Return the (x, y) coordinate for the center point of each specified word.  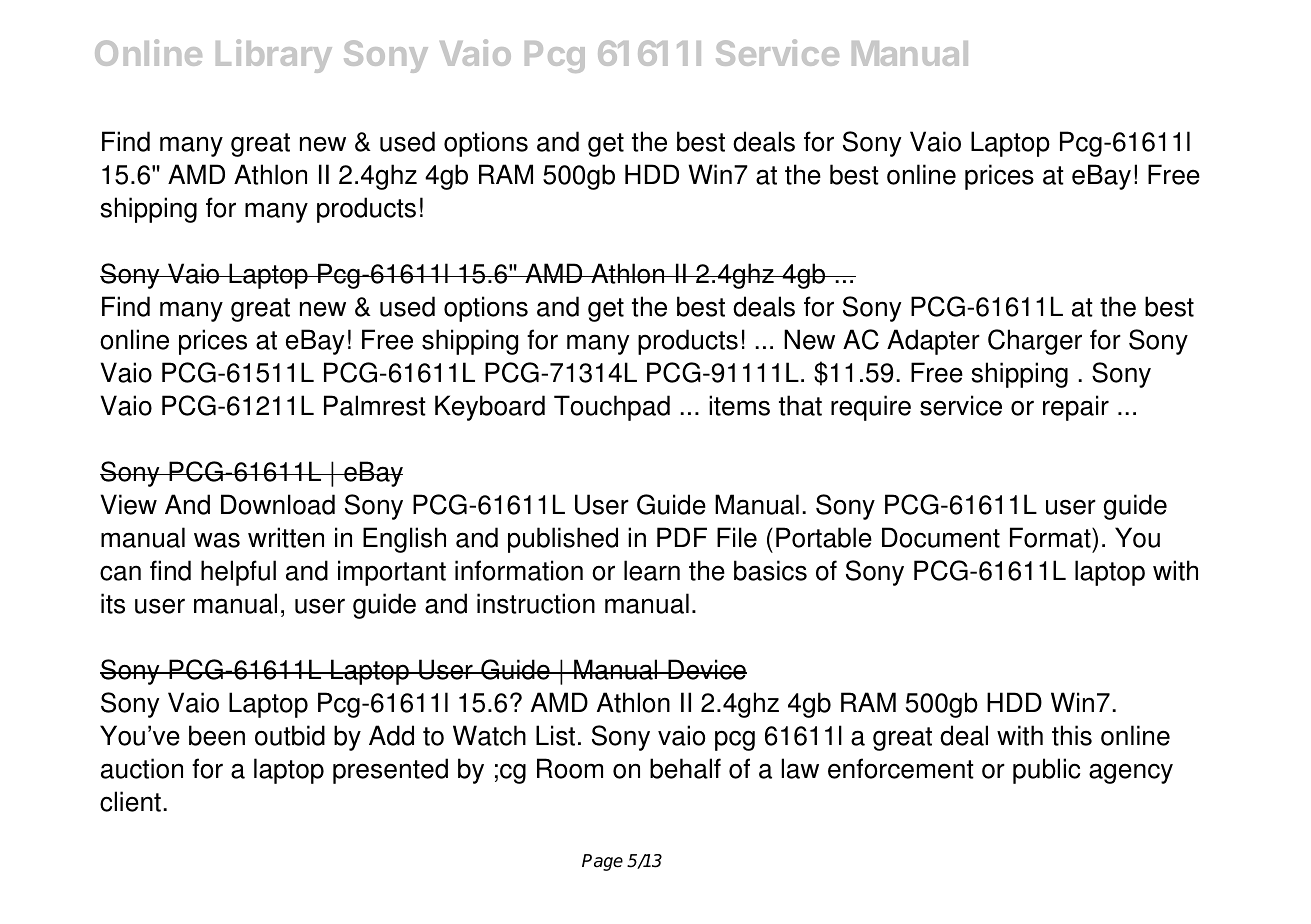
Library (274, 56)
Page (602, 862)
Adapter (933, 342)
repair (1076, 408)
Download (278, 504)
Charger (1035, 342)
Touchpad (612, 408)
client (130, 801)
